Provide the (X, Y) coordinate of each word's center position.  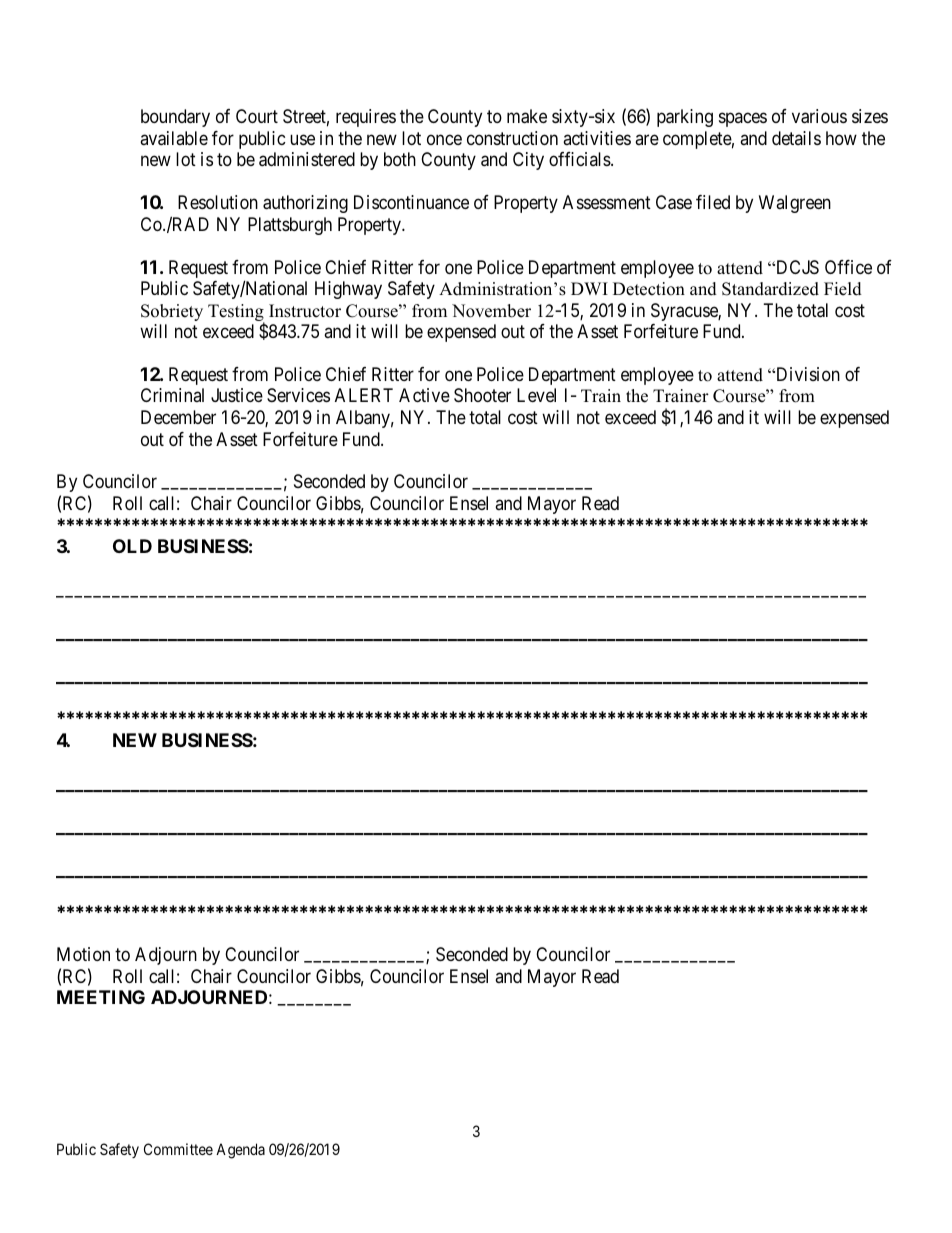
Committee (178, 1149)
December (178, 417)
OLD (132, 546)
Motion (83, 954)
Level (536, 395)
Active (424, 395)
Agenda (240, 1151)
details (796, 138)
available (174, 138)
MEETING (101, 997)
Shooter (482, 395)
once (444, 139)
